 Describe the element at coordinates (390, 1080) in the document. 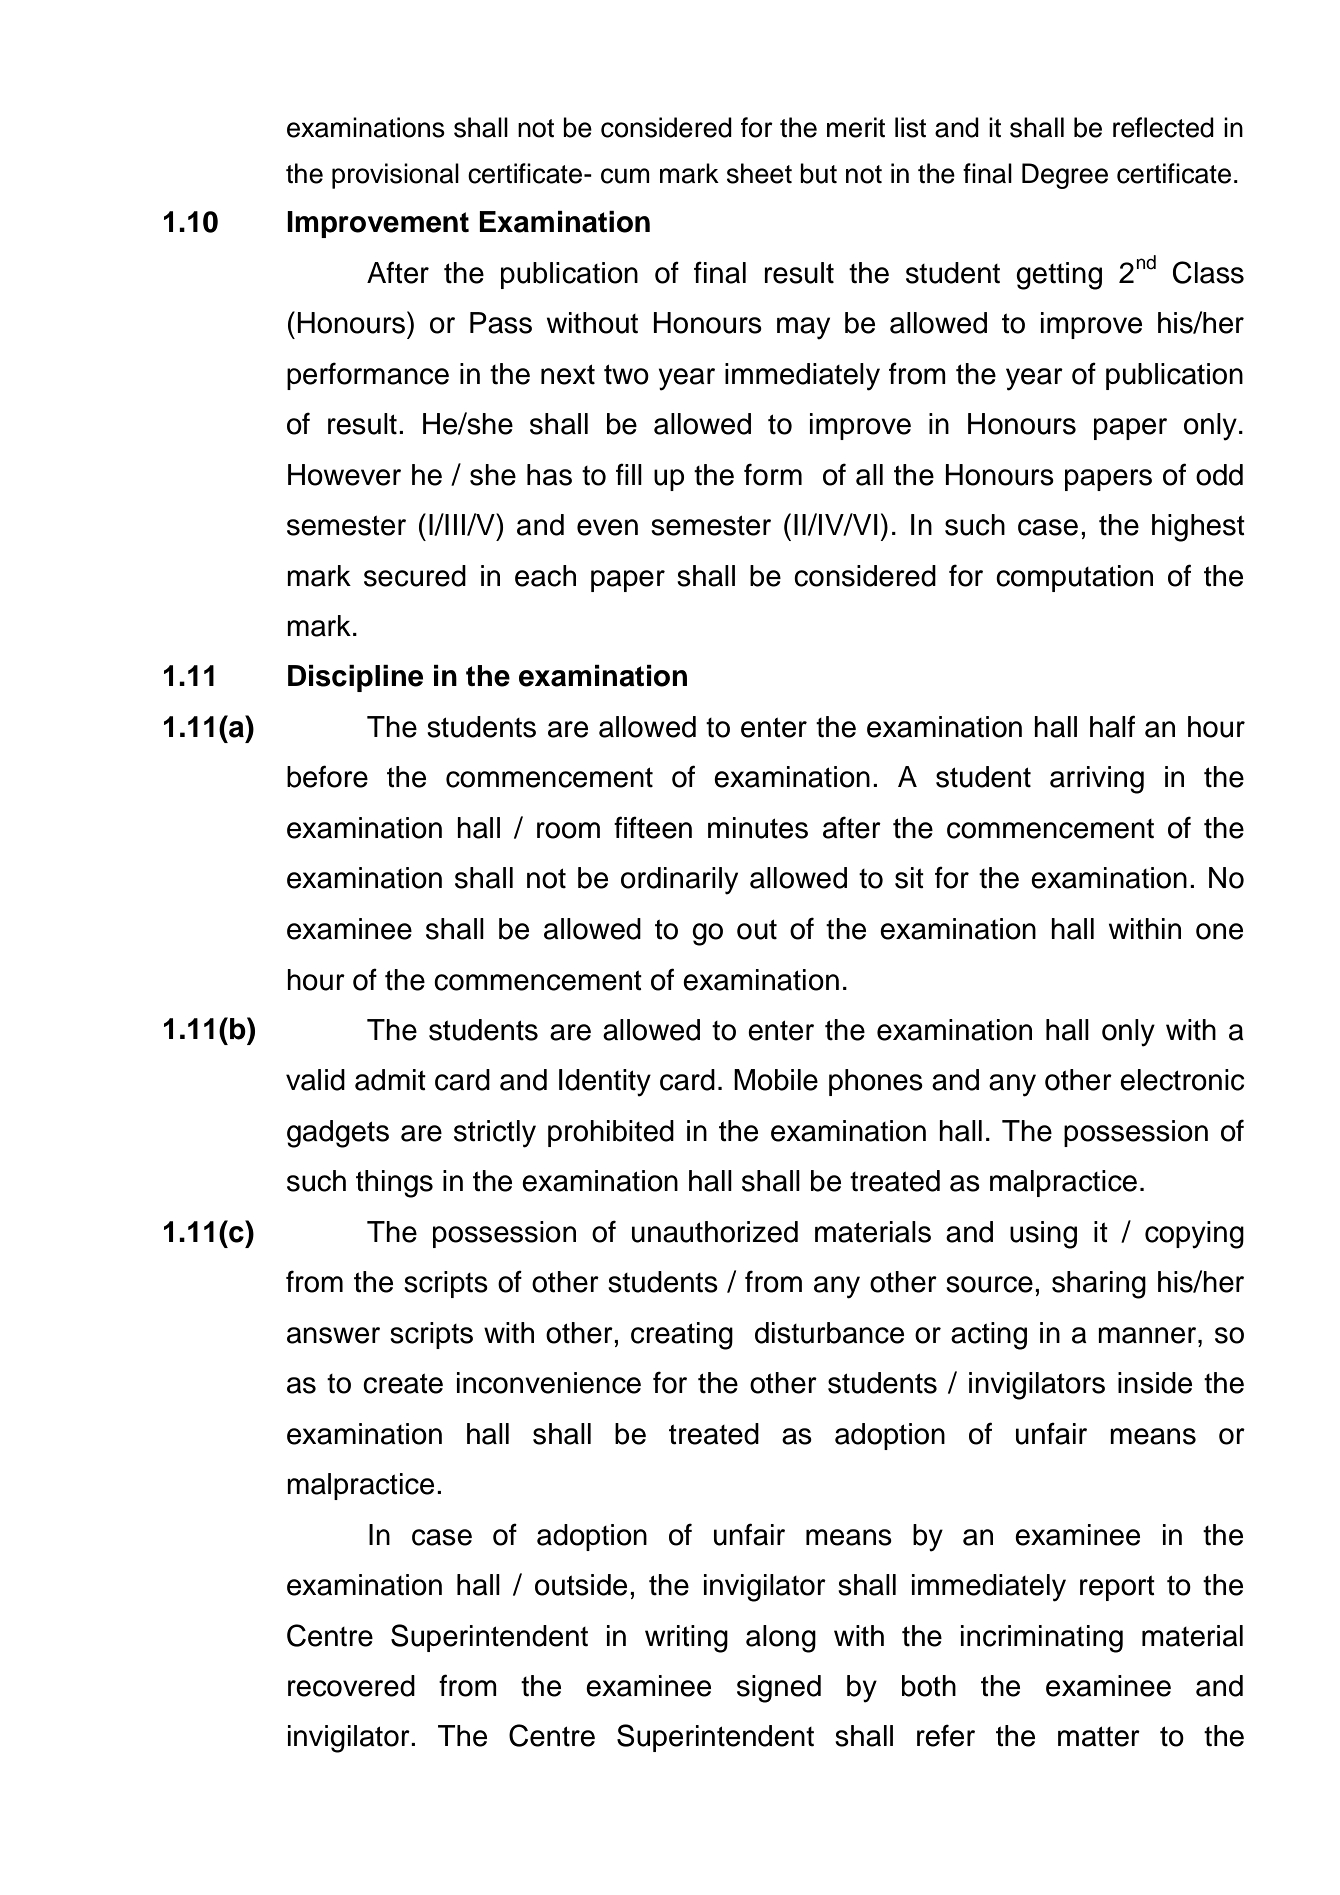

I see `admit` at that location.
